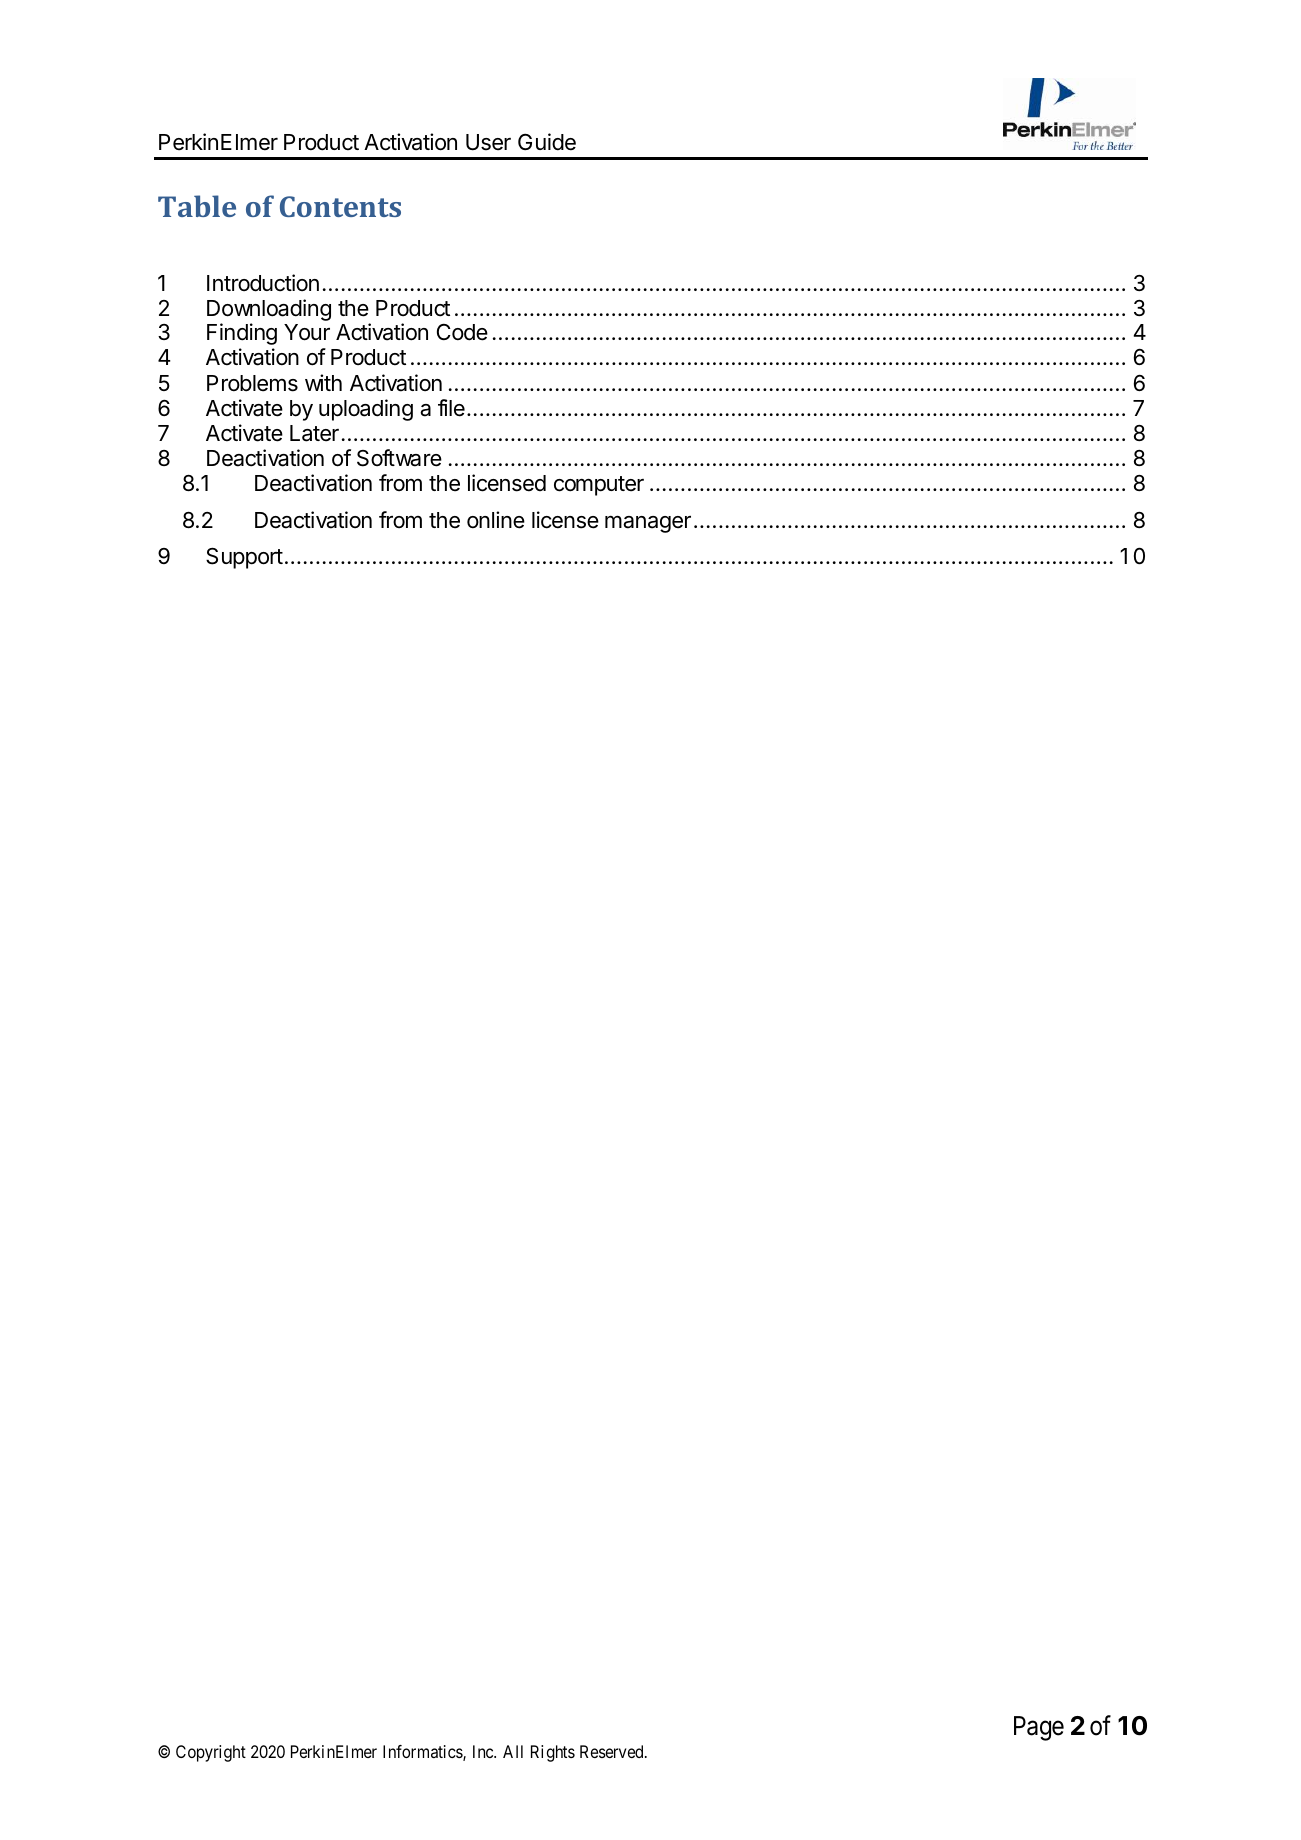 This document has width=1301, height=1840. Describe the element at coordinates (399, 458) in the document. I see `Software` at that location.
